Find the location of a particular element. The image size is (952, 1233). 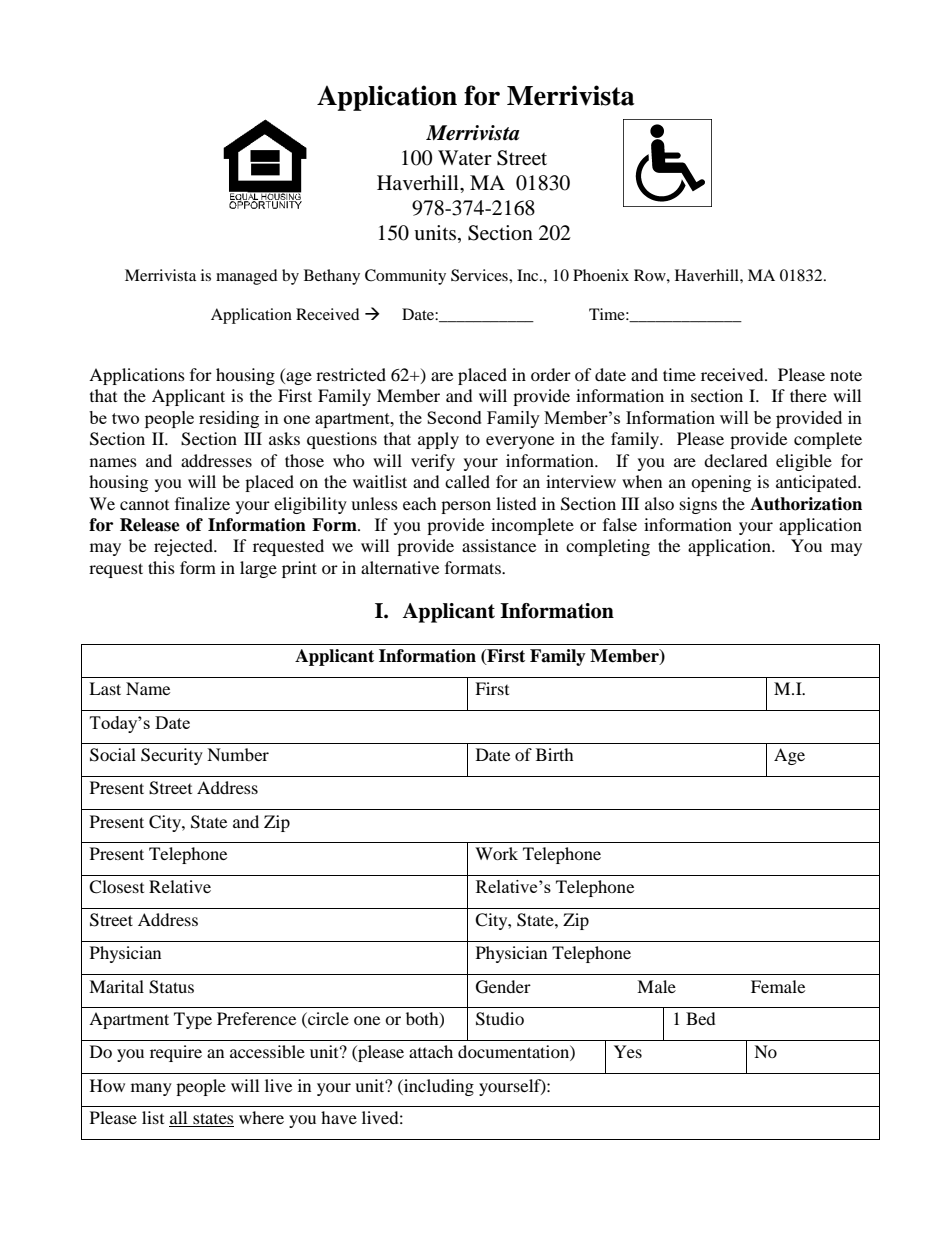

many is located at coordinates (151, 1089).
